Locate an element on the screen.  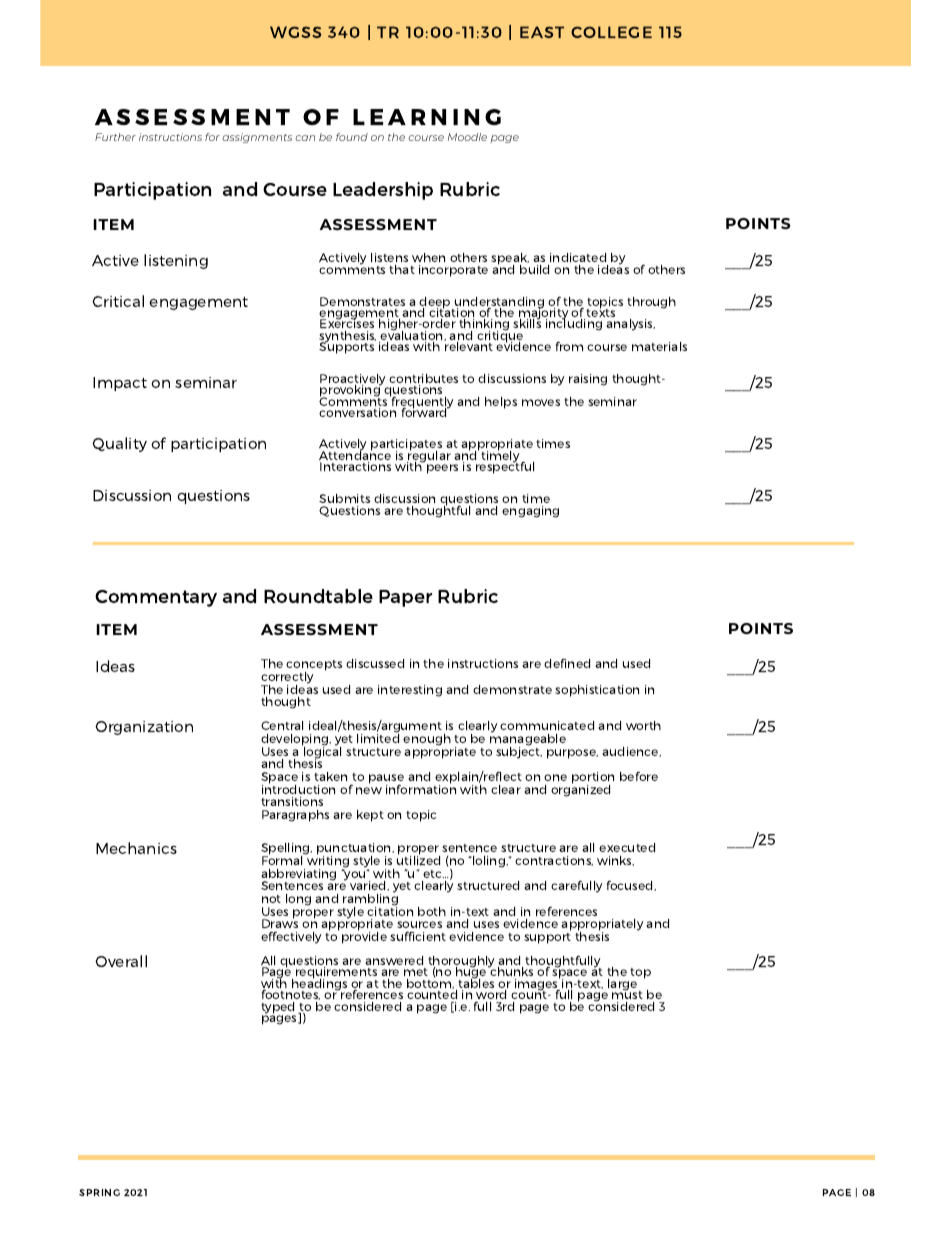
SPRING is located at coordinates (99, 1192).
